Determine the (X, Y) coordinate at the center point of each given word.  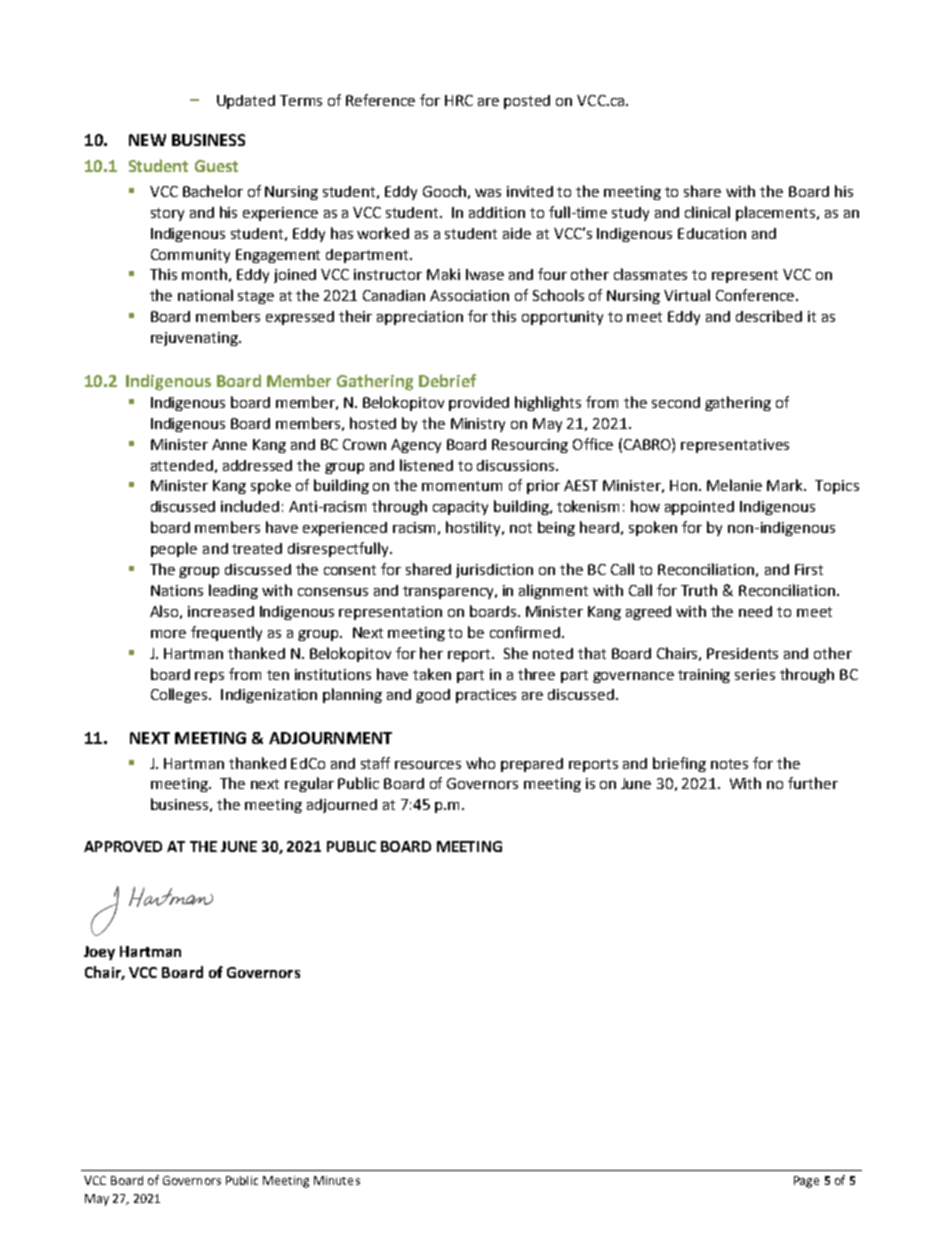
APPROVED (123, 846)
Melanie (734, 485)
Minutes (337, 1180)
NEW (147, 140)
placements (777, 213)
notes (729, 764)
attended (182, 465)
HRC (459, 100)
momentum (462, 486)
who (480, 763)
